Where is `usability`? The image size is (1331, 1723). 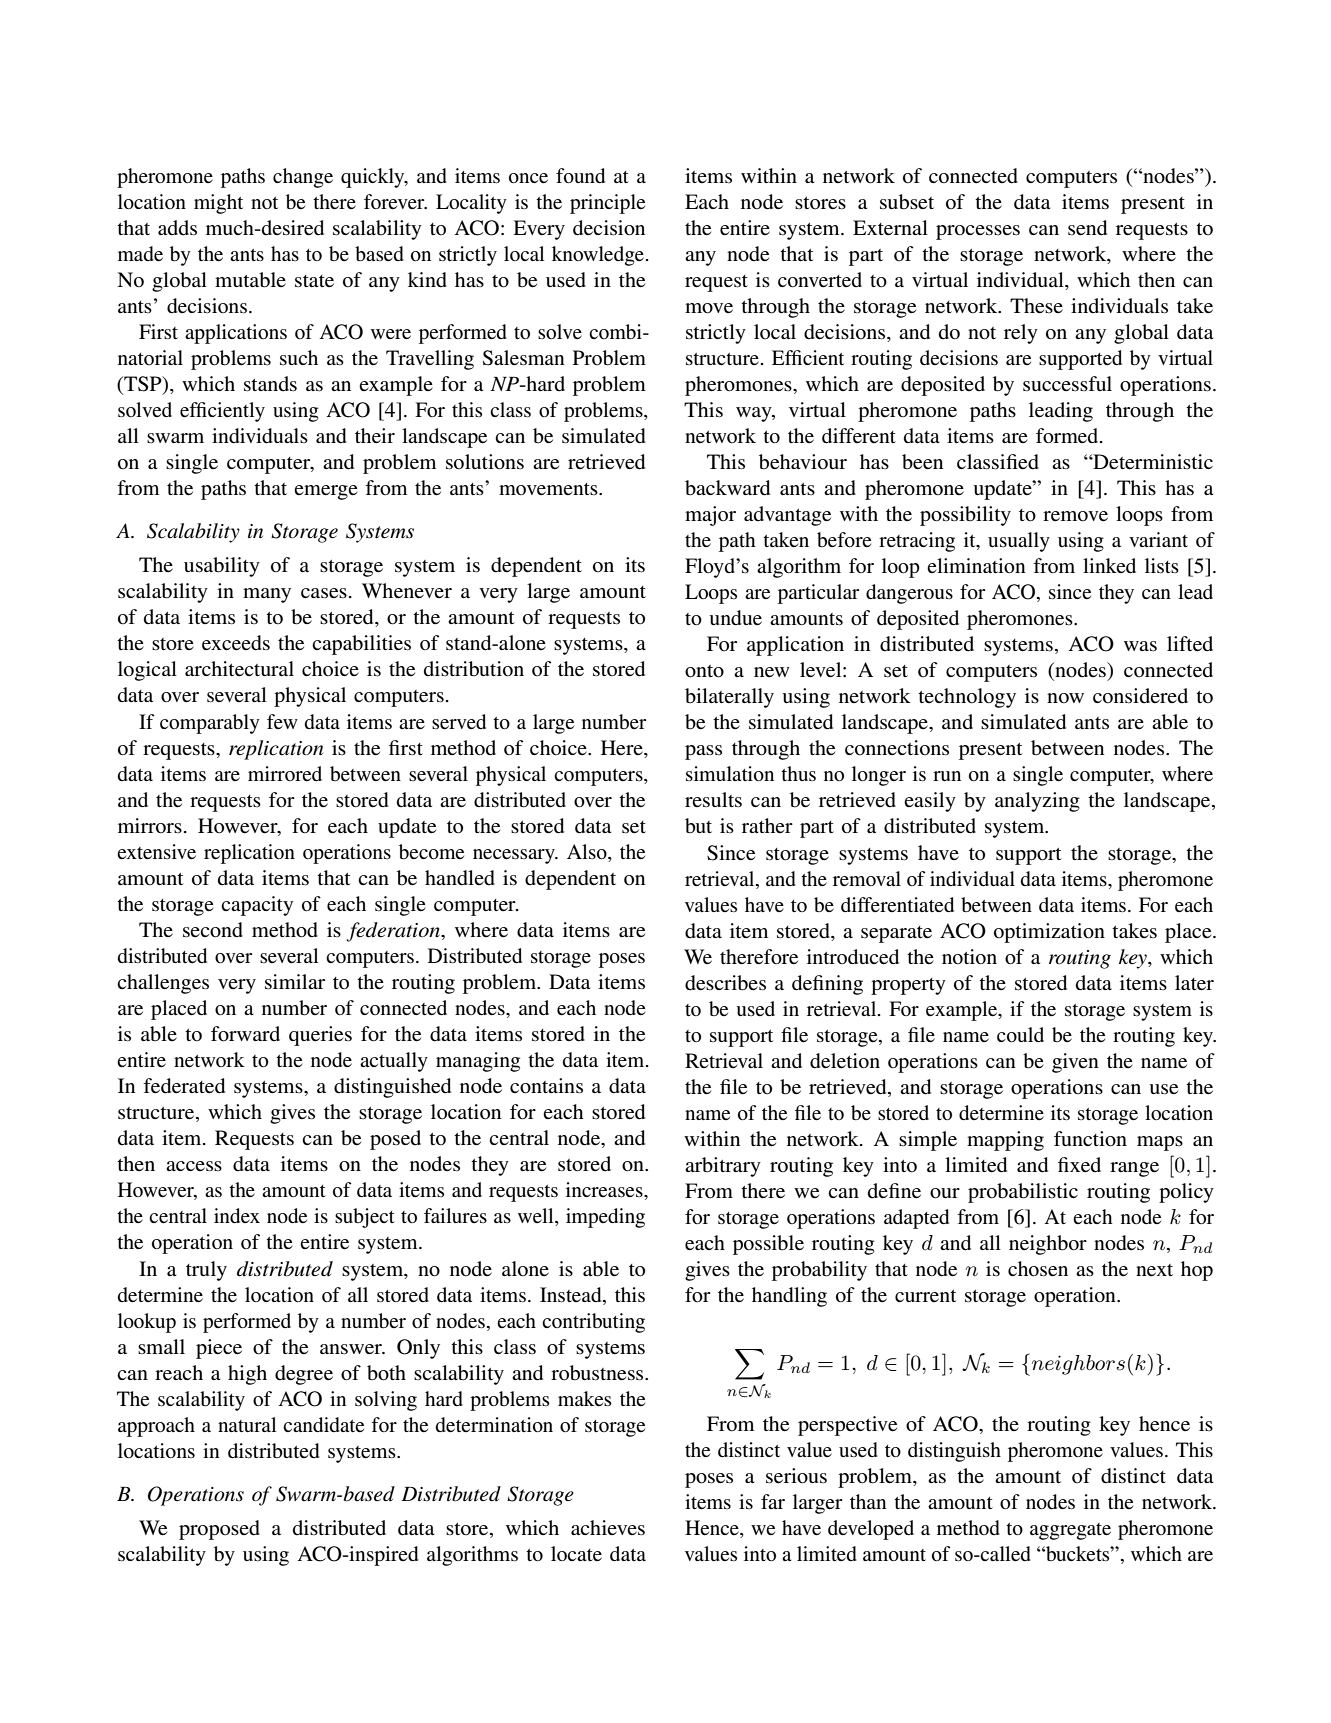
usability is located at coordinates (222, 567).
